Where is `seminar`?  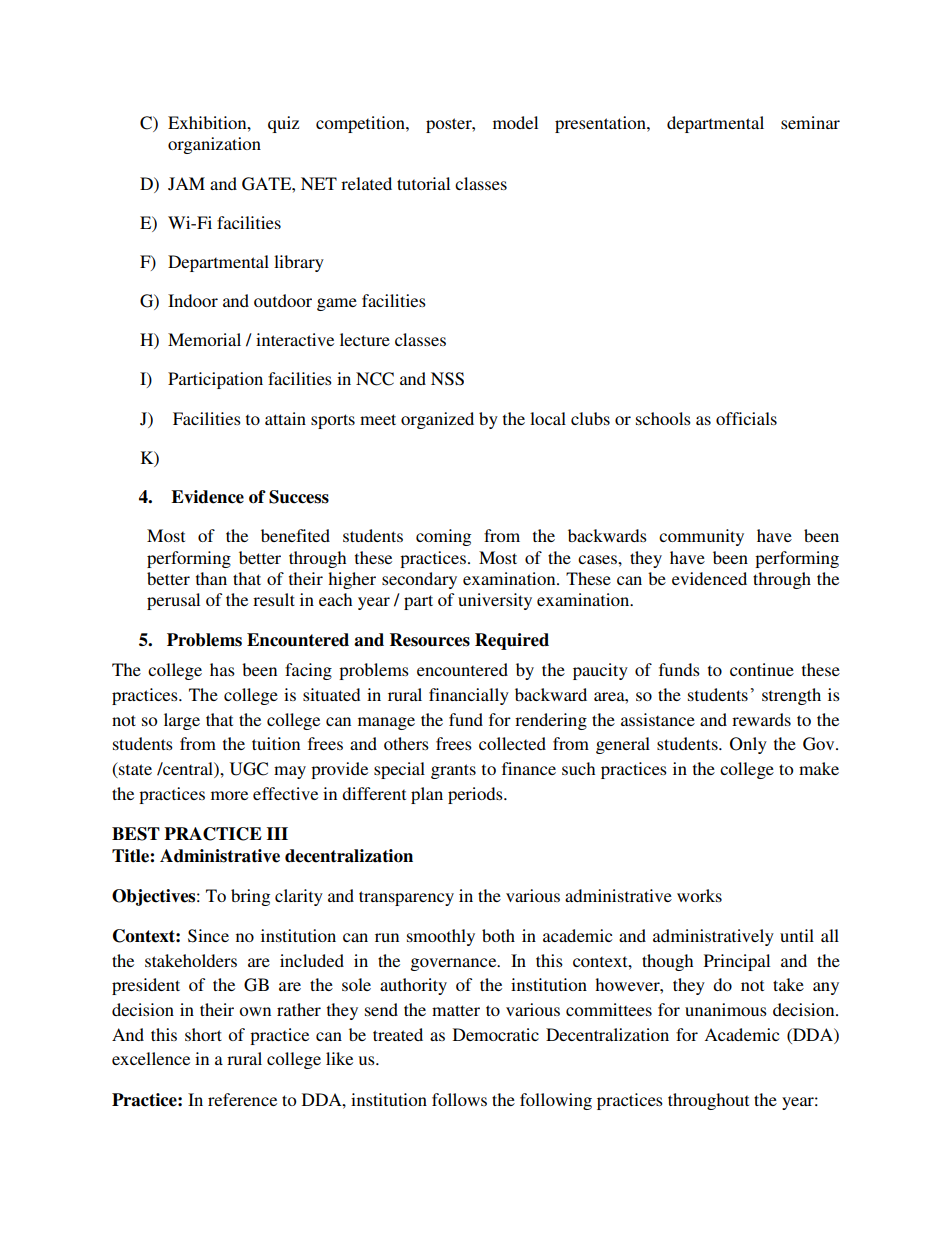
seminar is located at coordinates (810, 122).
